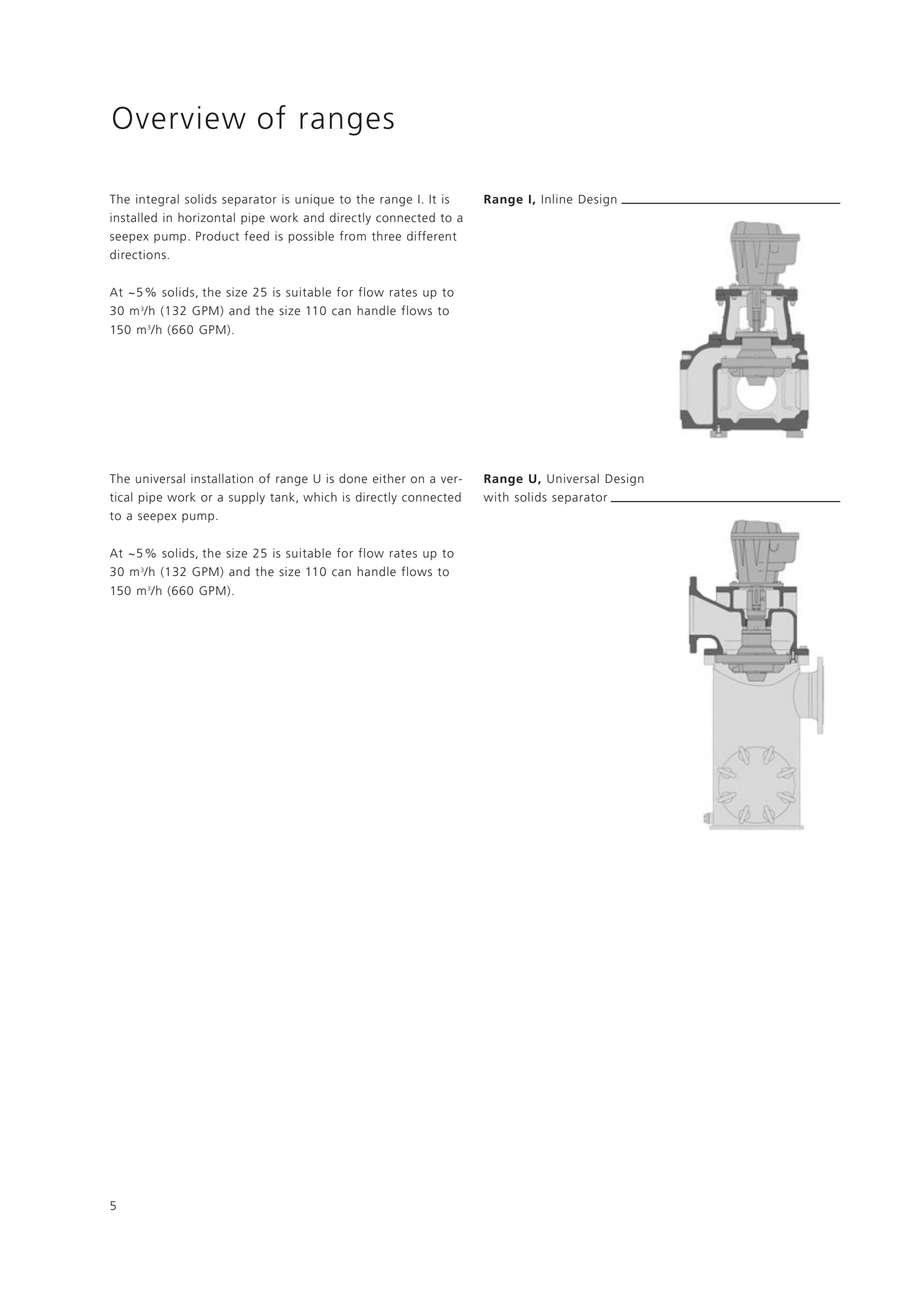 The height and width of the image is (1308, 924). I want to click on from, so click(353, 236).
